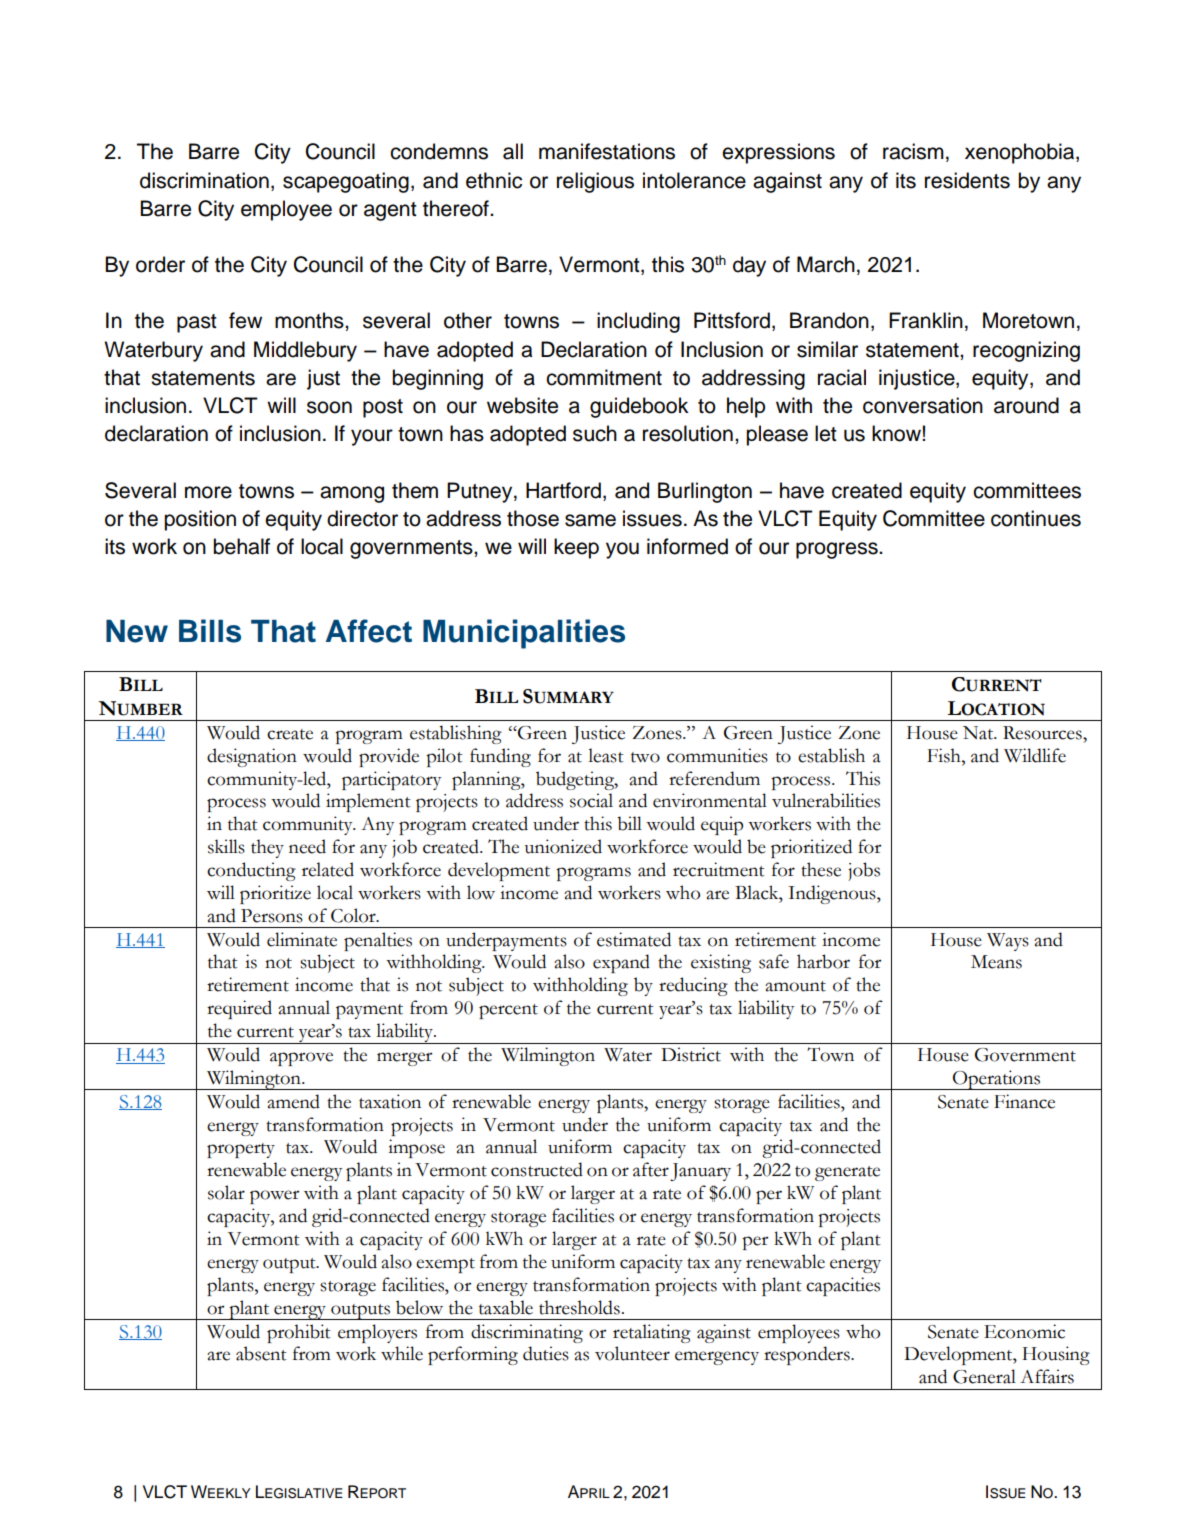 The width and height of the screenshot is (1186, 1534). I want to click on discrimination, so click(204, 180).
